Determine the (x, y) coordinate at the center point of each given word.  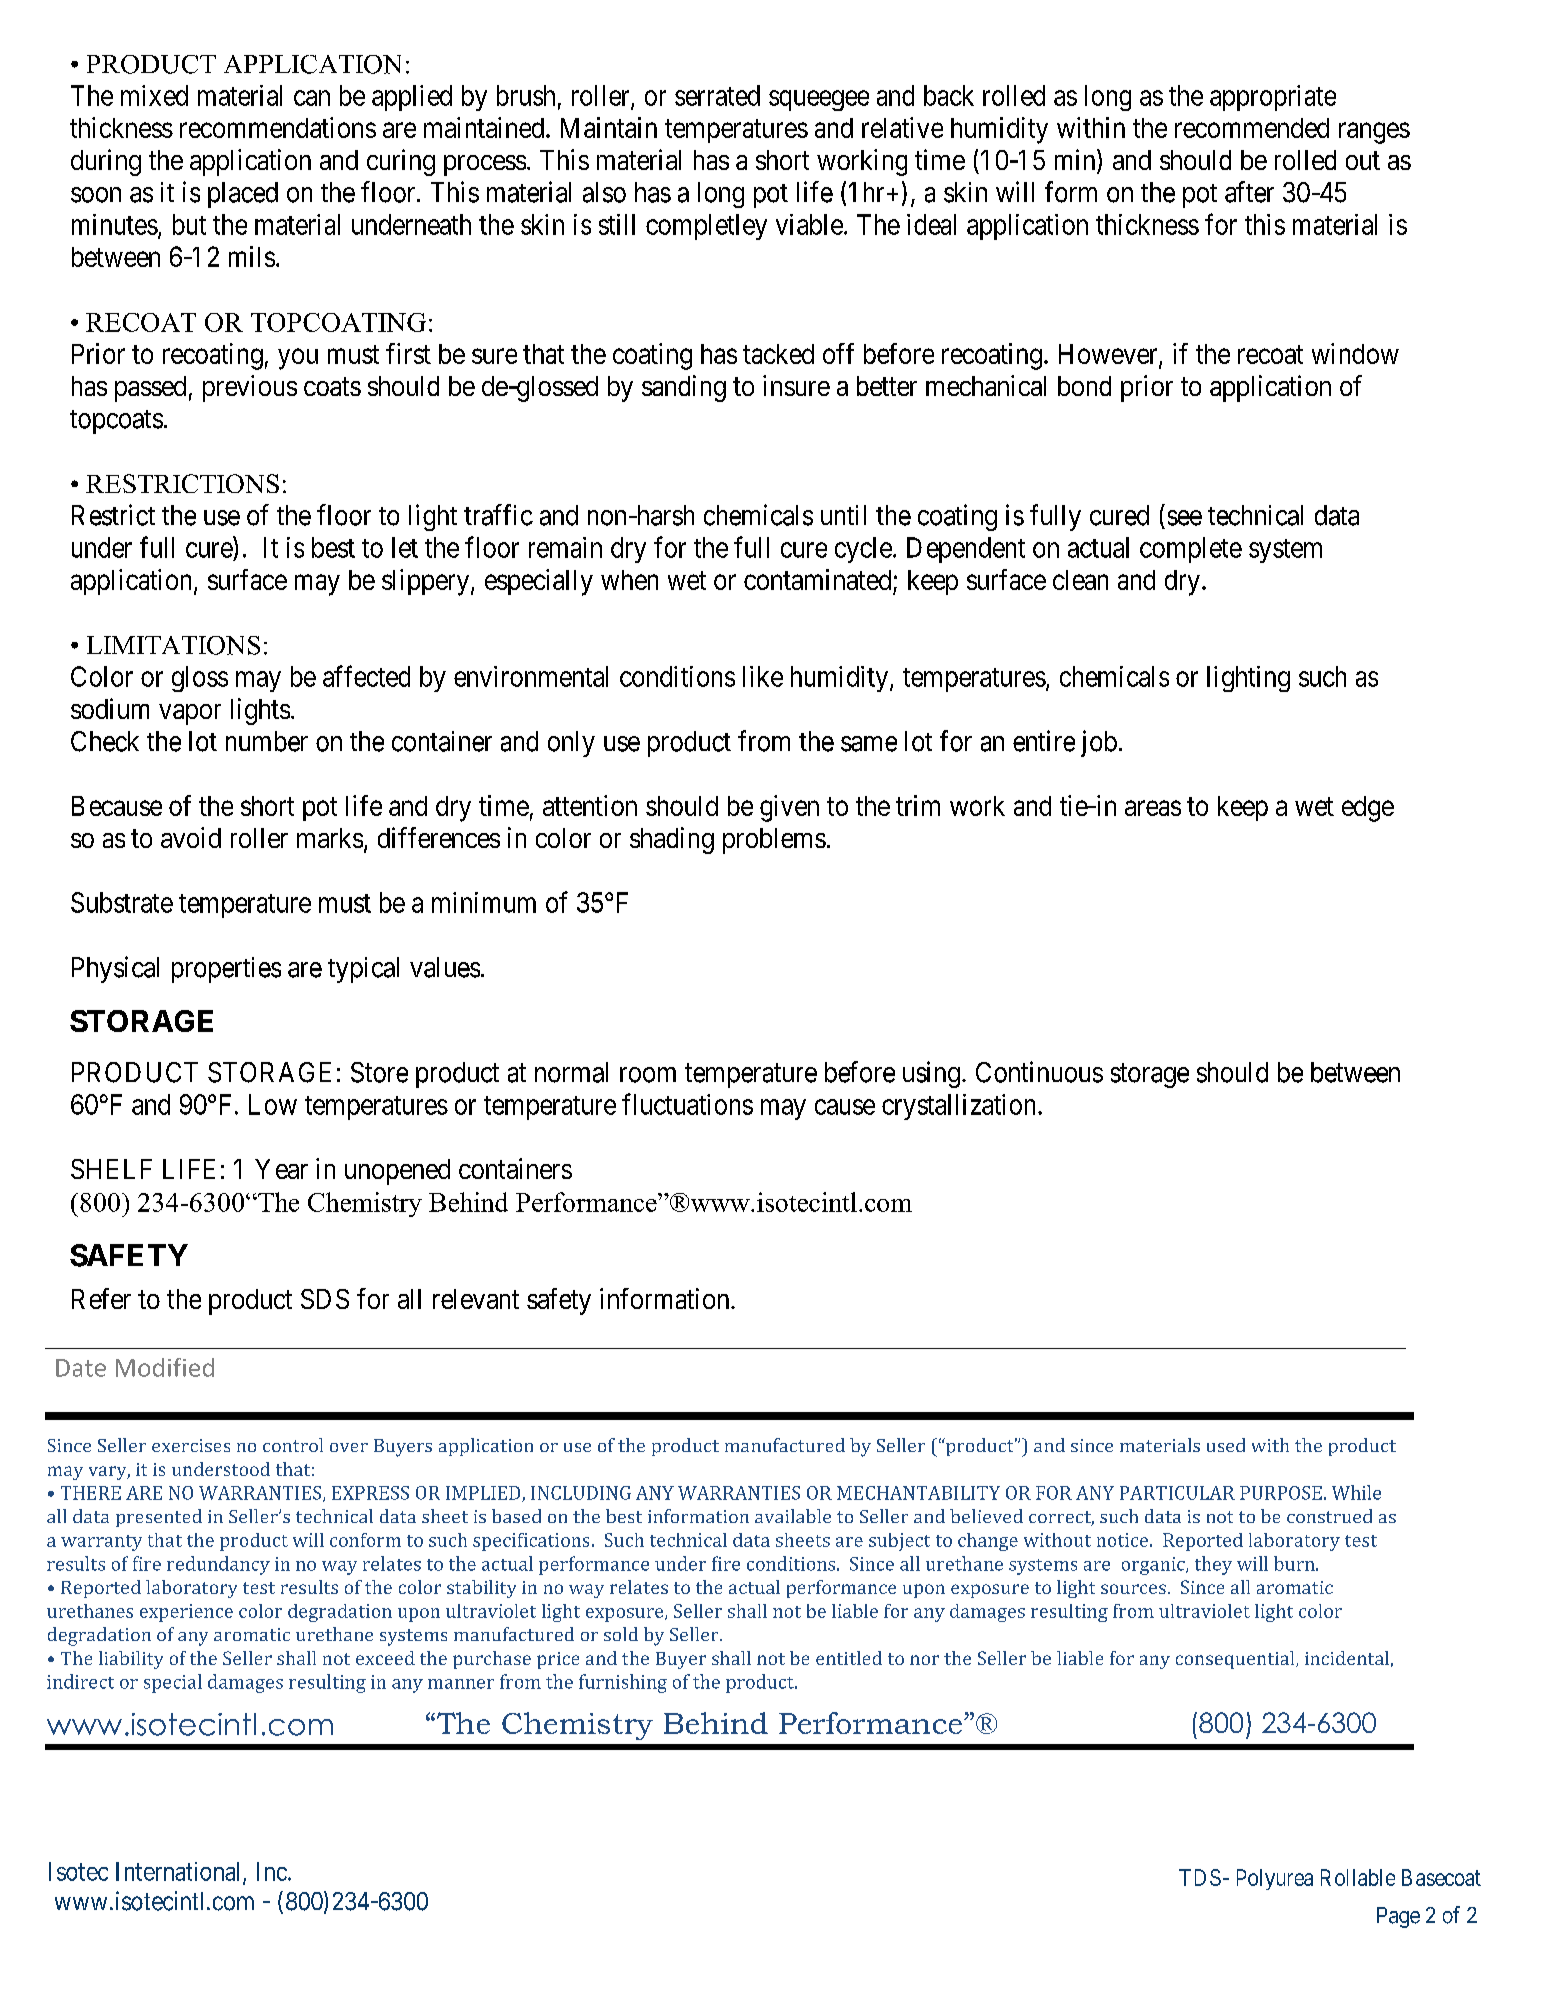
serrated (717, 95)
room (648, 1075)
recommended (1252, 128)
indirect (80, 1681)
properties (226, 970)
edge (1368, 809)
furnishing (623, 1683)
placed (243, 195)
